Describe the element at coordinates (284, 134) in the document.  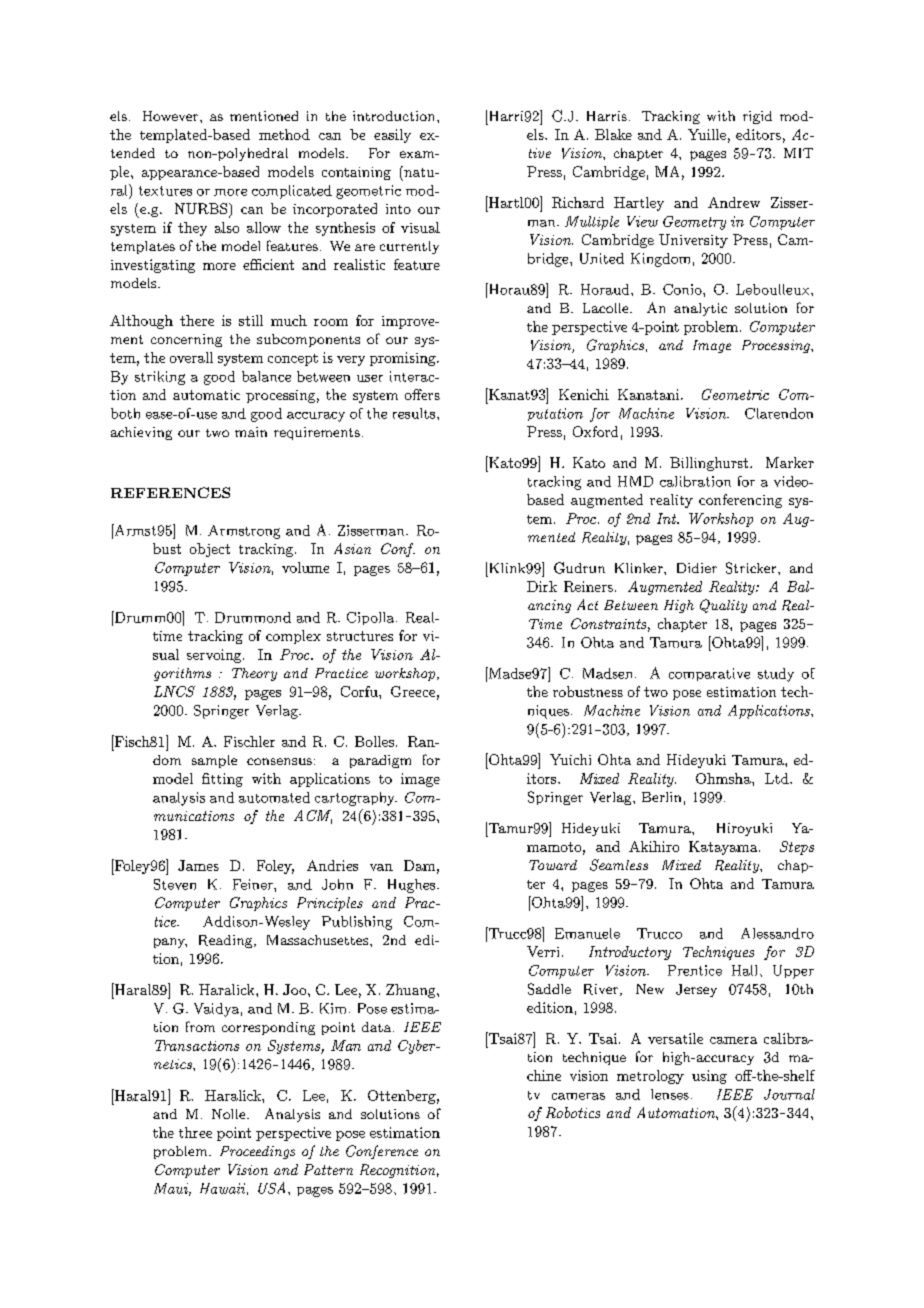
I see `method` at that location.
